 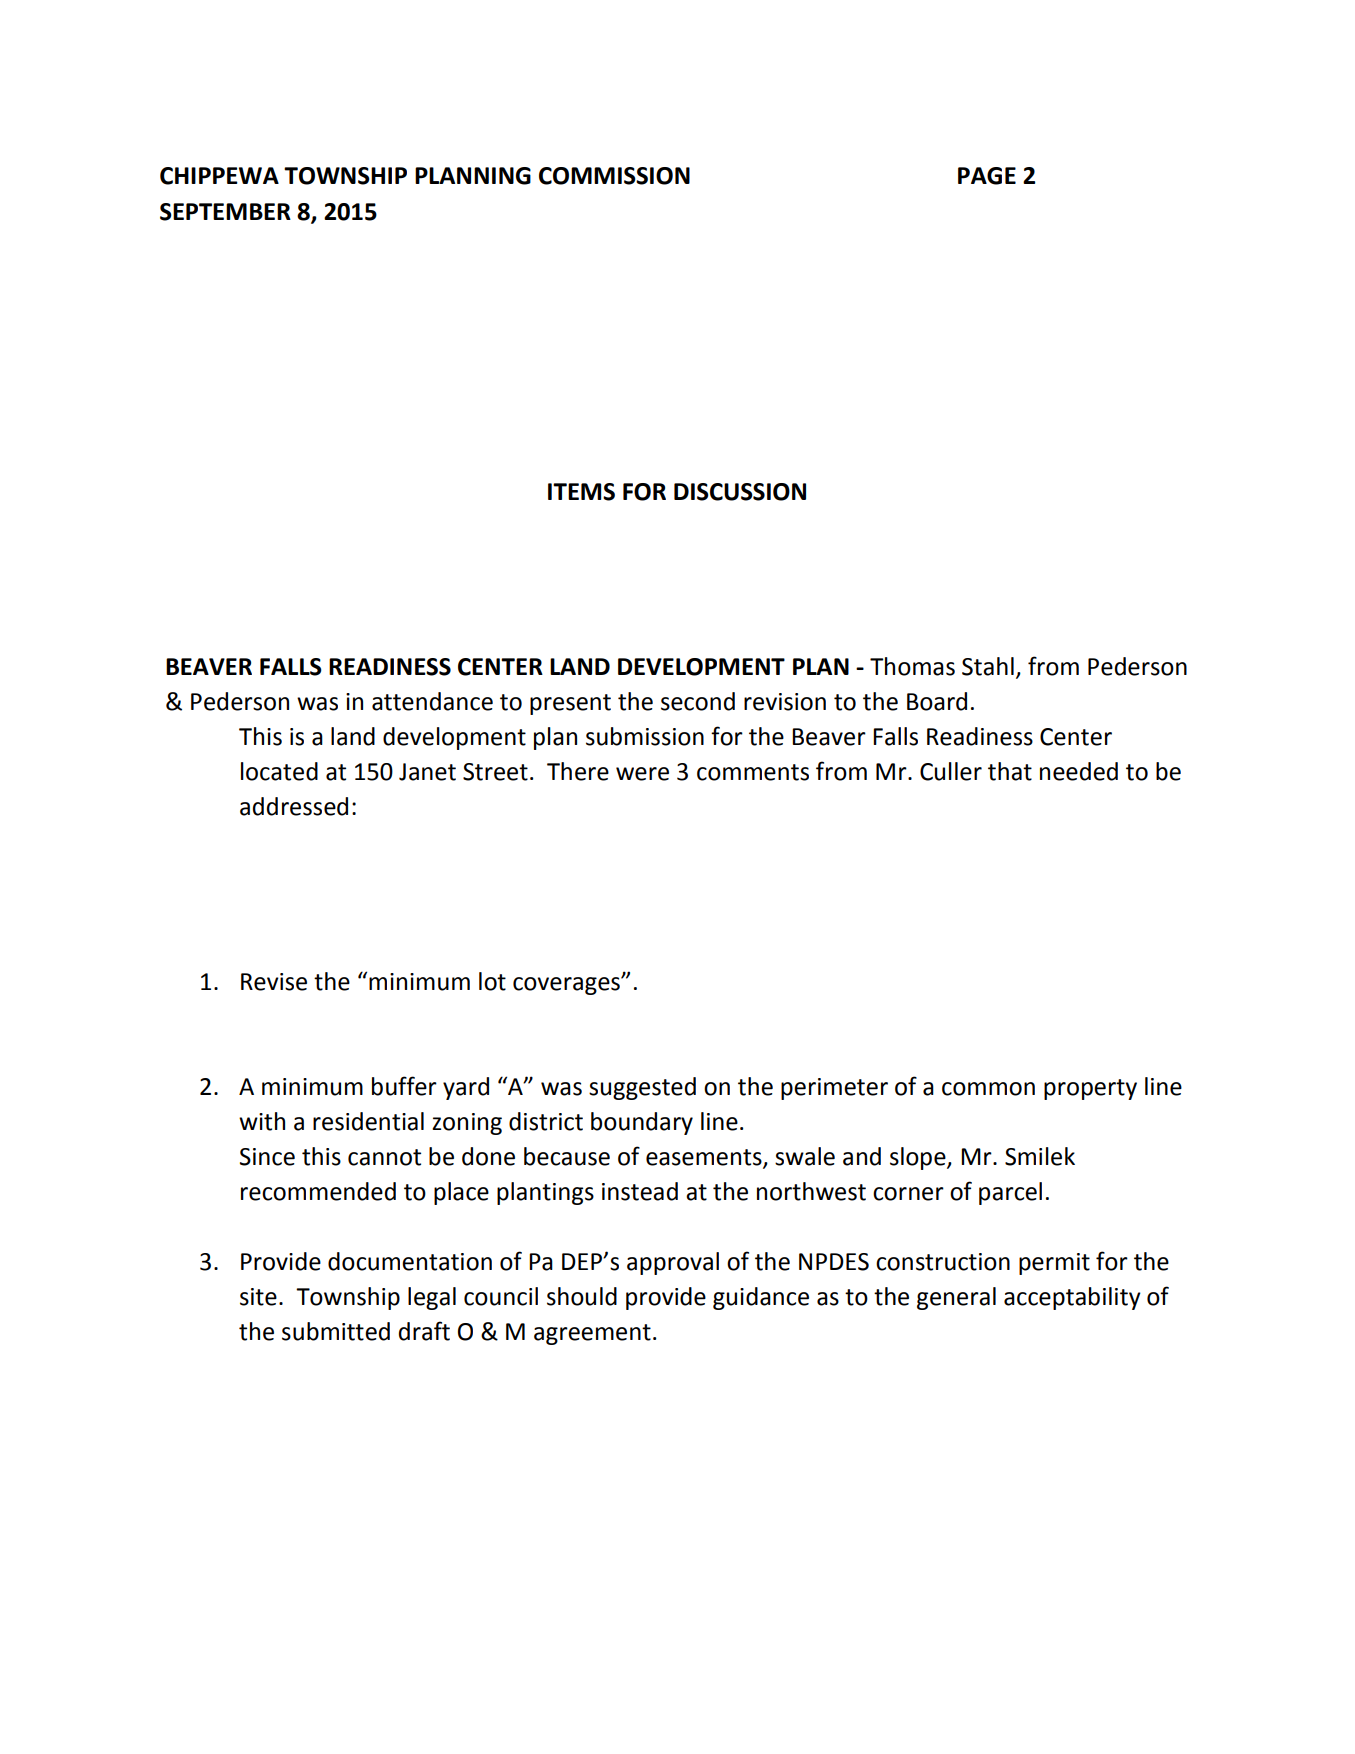 I want to click on Revise, so click(x=274, y=982).
